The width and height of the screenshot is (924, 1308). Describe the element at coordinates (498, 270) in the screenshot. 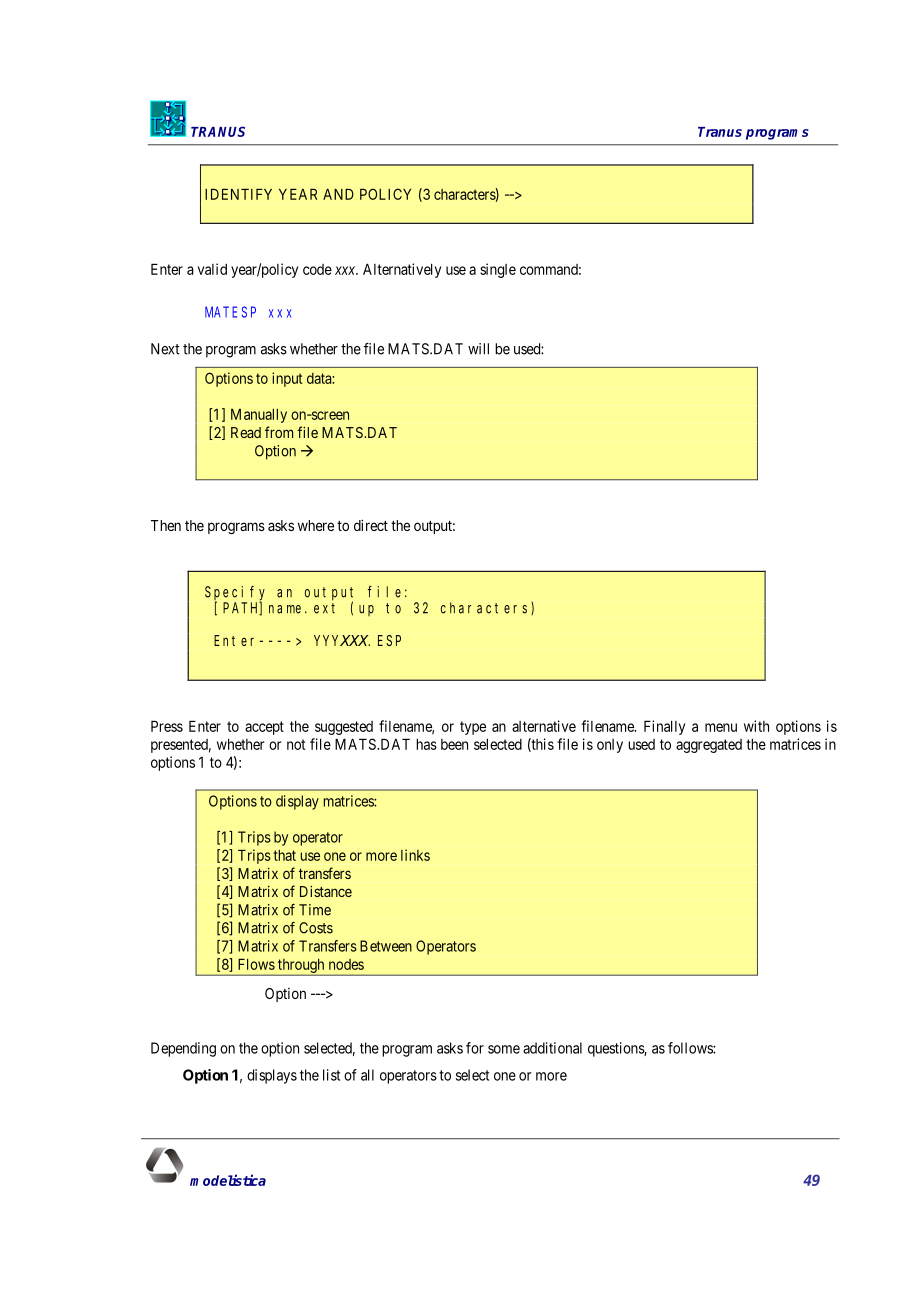

I see `single` at that location.
